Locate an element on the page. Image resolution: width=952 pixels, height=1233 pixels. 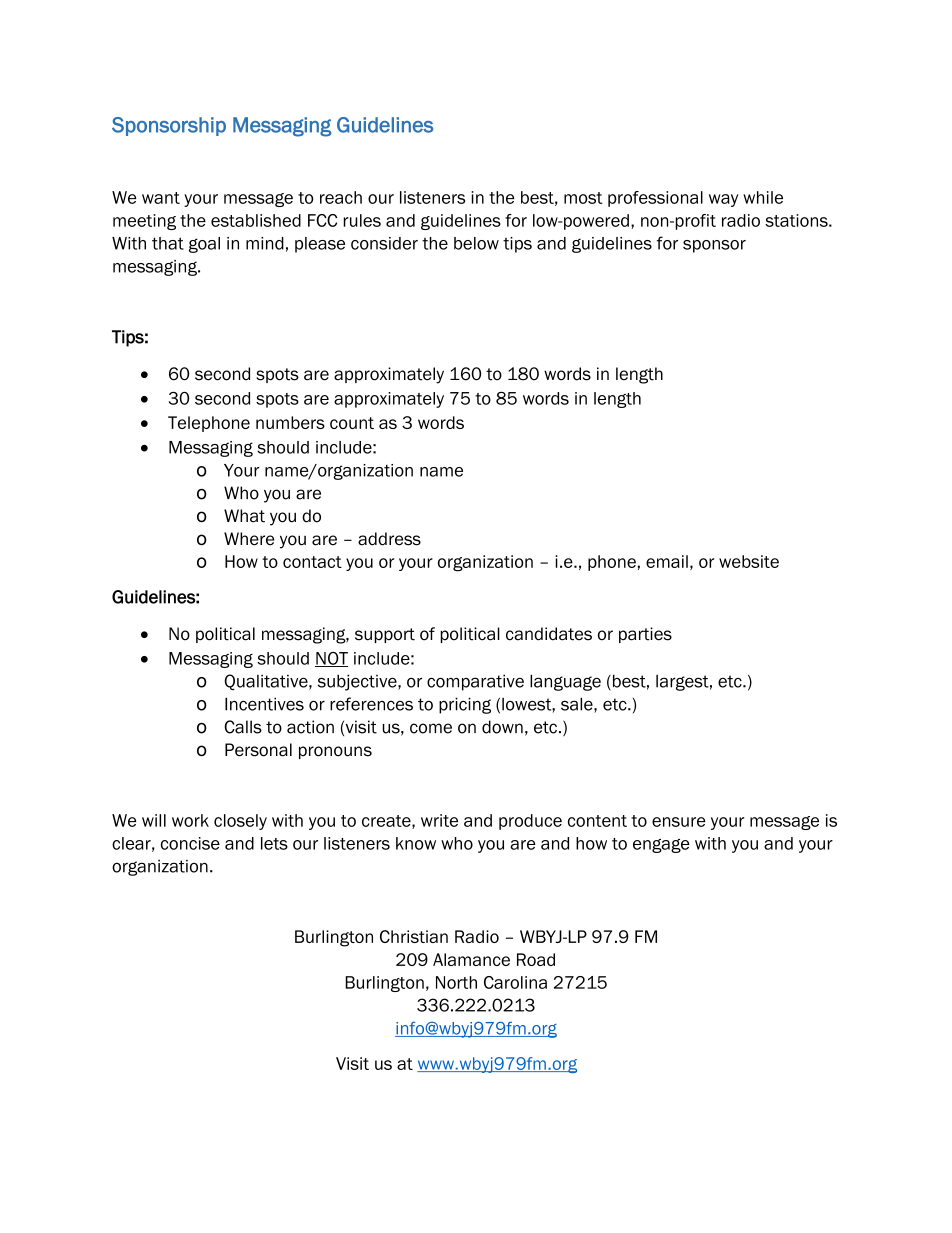
North is located at coordinates (456, 982).
